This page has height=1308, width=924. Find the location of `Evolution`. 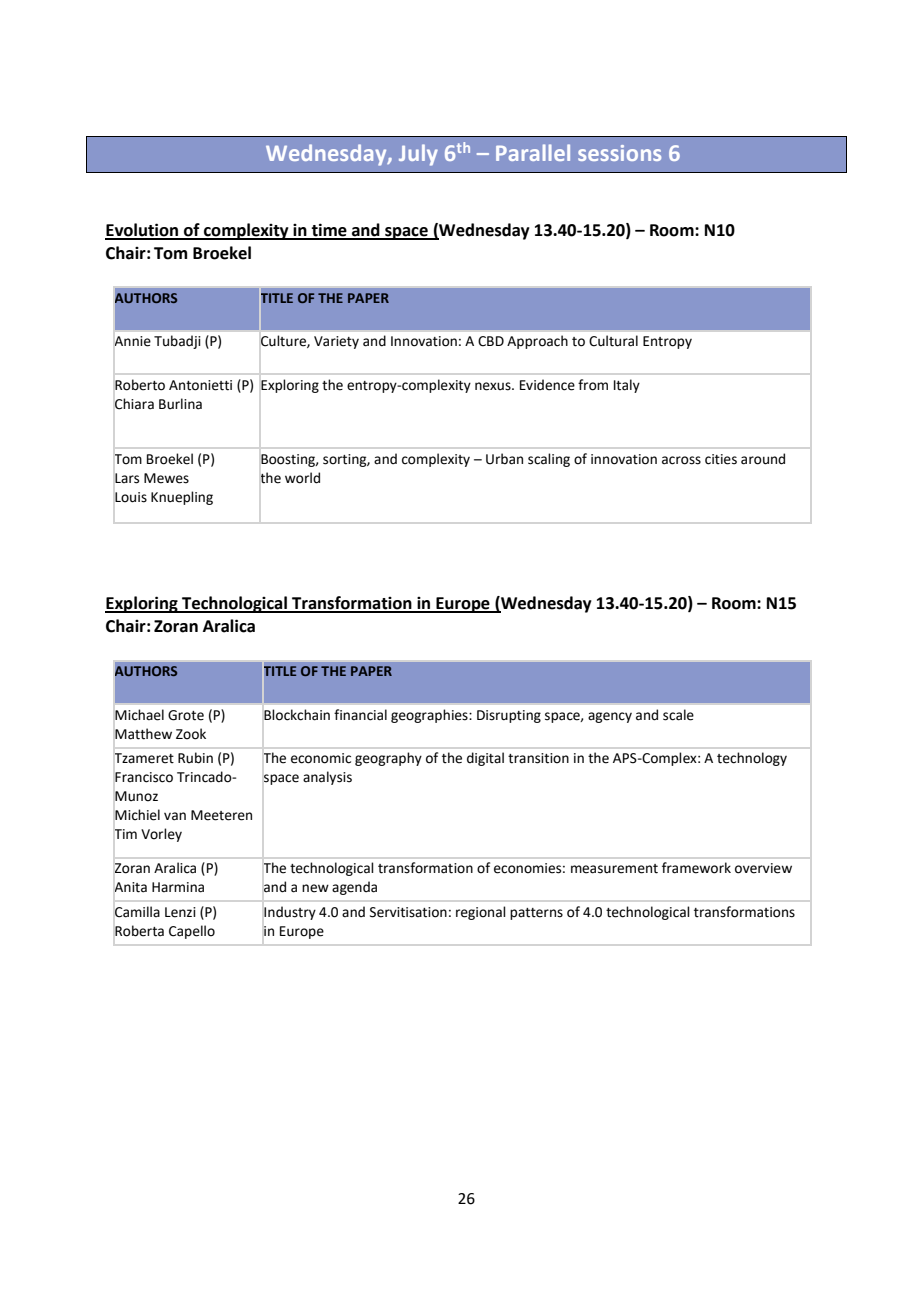

Evolution is located at coordinates (143, 231).
